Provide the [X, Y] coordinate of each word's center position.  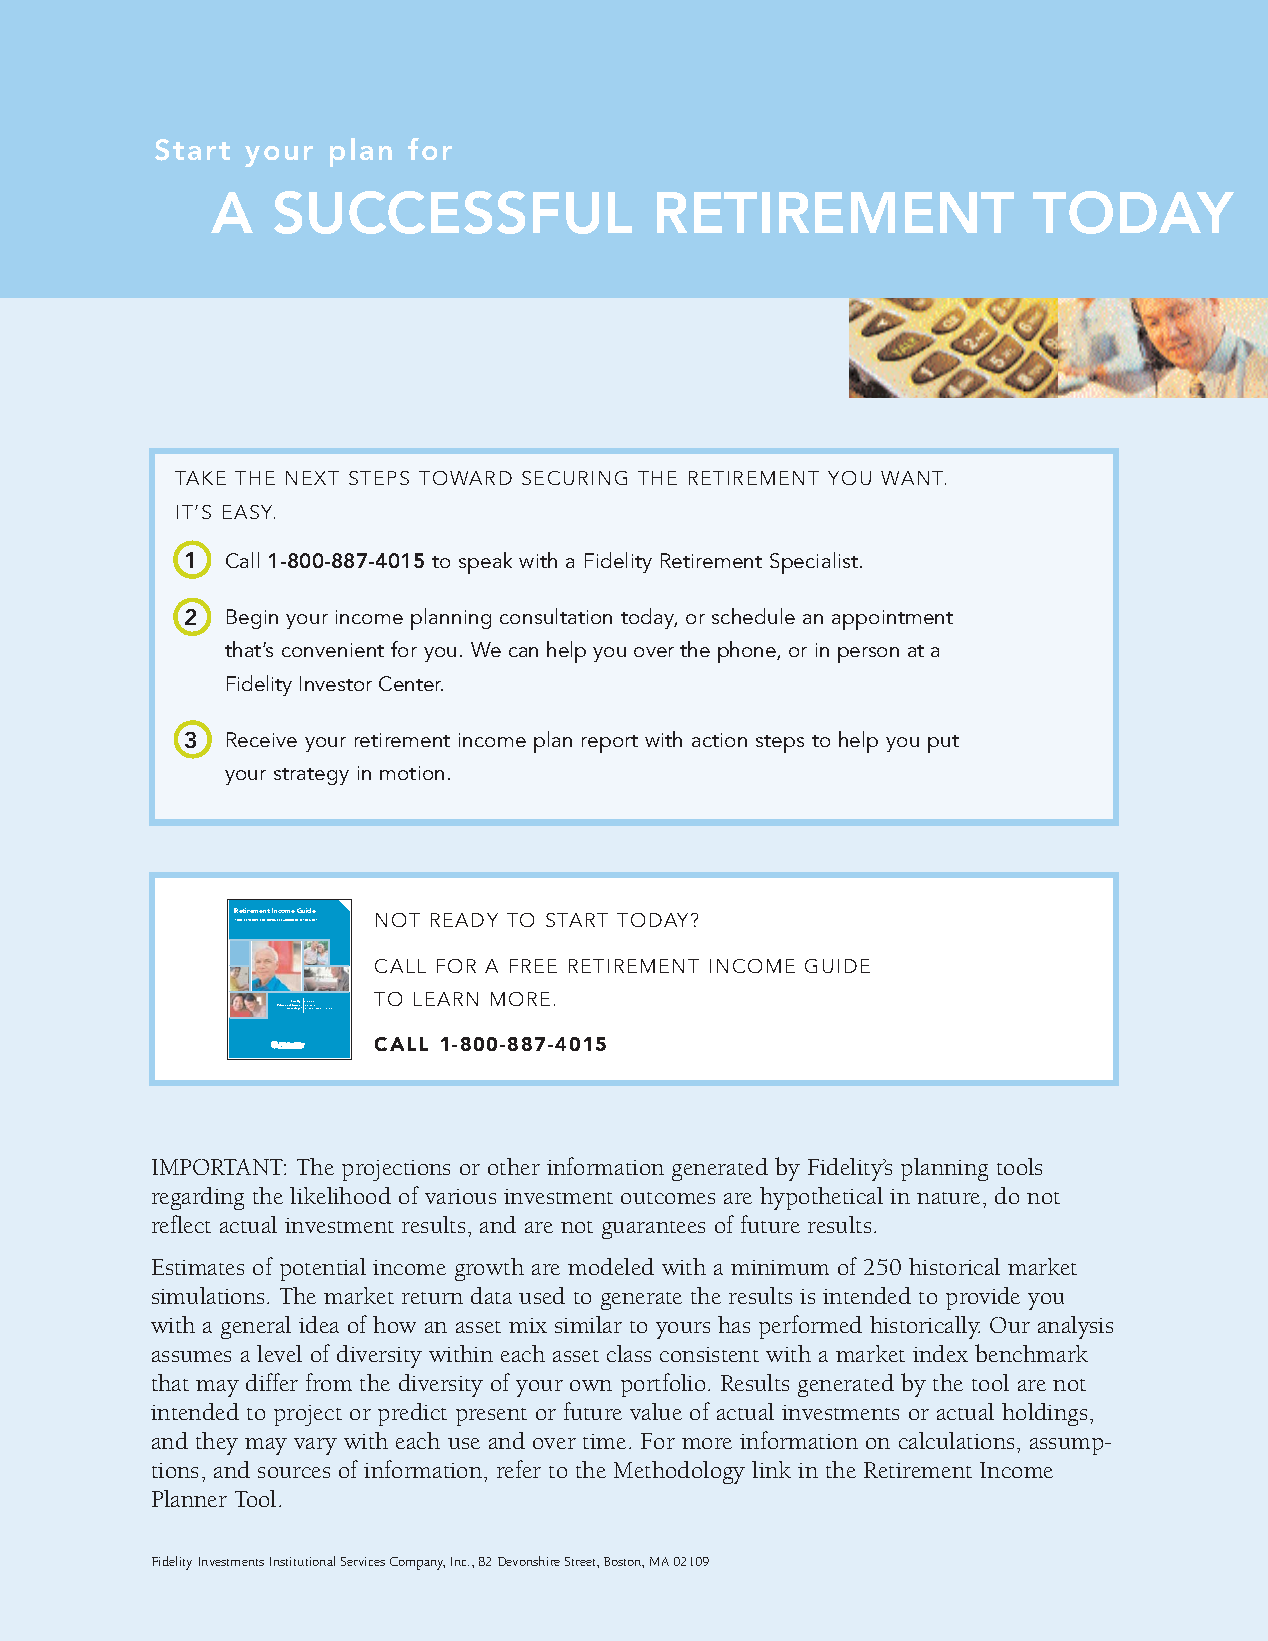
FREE [533, 966]
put [943, 744]
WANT [913, 478]
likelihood [340, 1195]
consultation [556, 616]
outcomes [668, 1198]
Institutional [302, 1561]
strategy [311, 776]
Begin [252, 619]
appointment [892, 620]
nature [948, 1198]
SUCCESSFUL [453, 212]
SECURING [574, 478]
